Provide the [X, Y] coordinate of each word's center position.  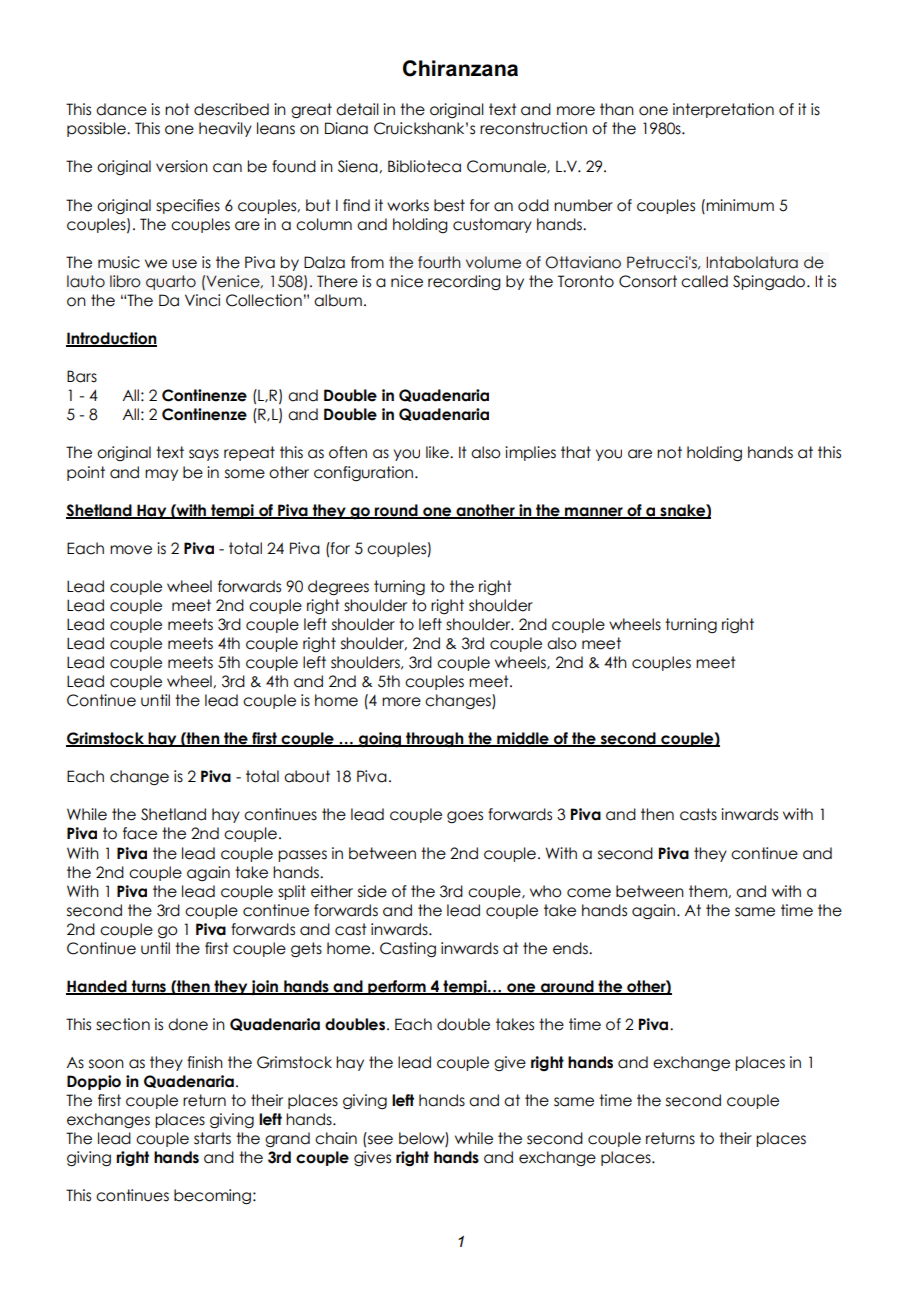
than [617, 109]
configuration [363, 473]
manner [594, 512]
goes [465, 817]
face [140, 833]
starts [212, 1138]
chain [336, 1138]
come [589, 893]
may [161, 475]
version [182, 166]
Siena [359, 166]
